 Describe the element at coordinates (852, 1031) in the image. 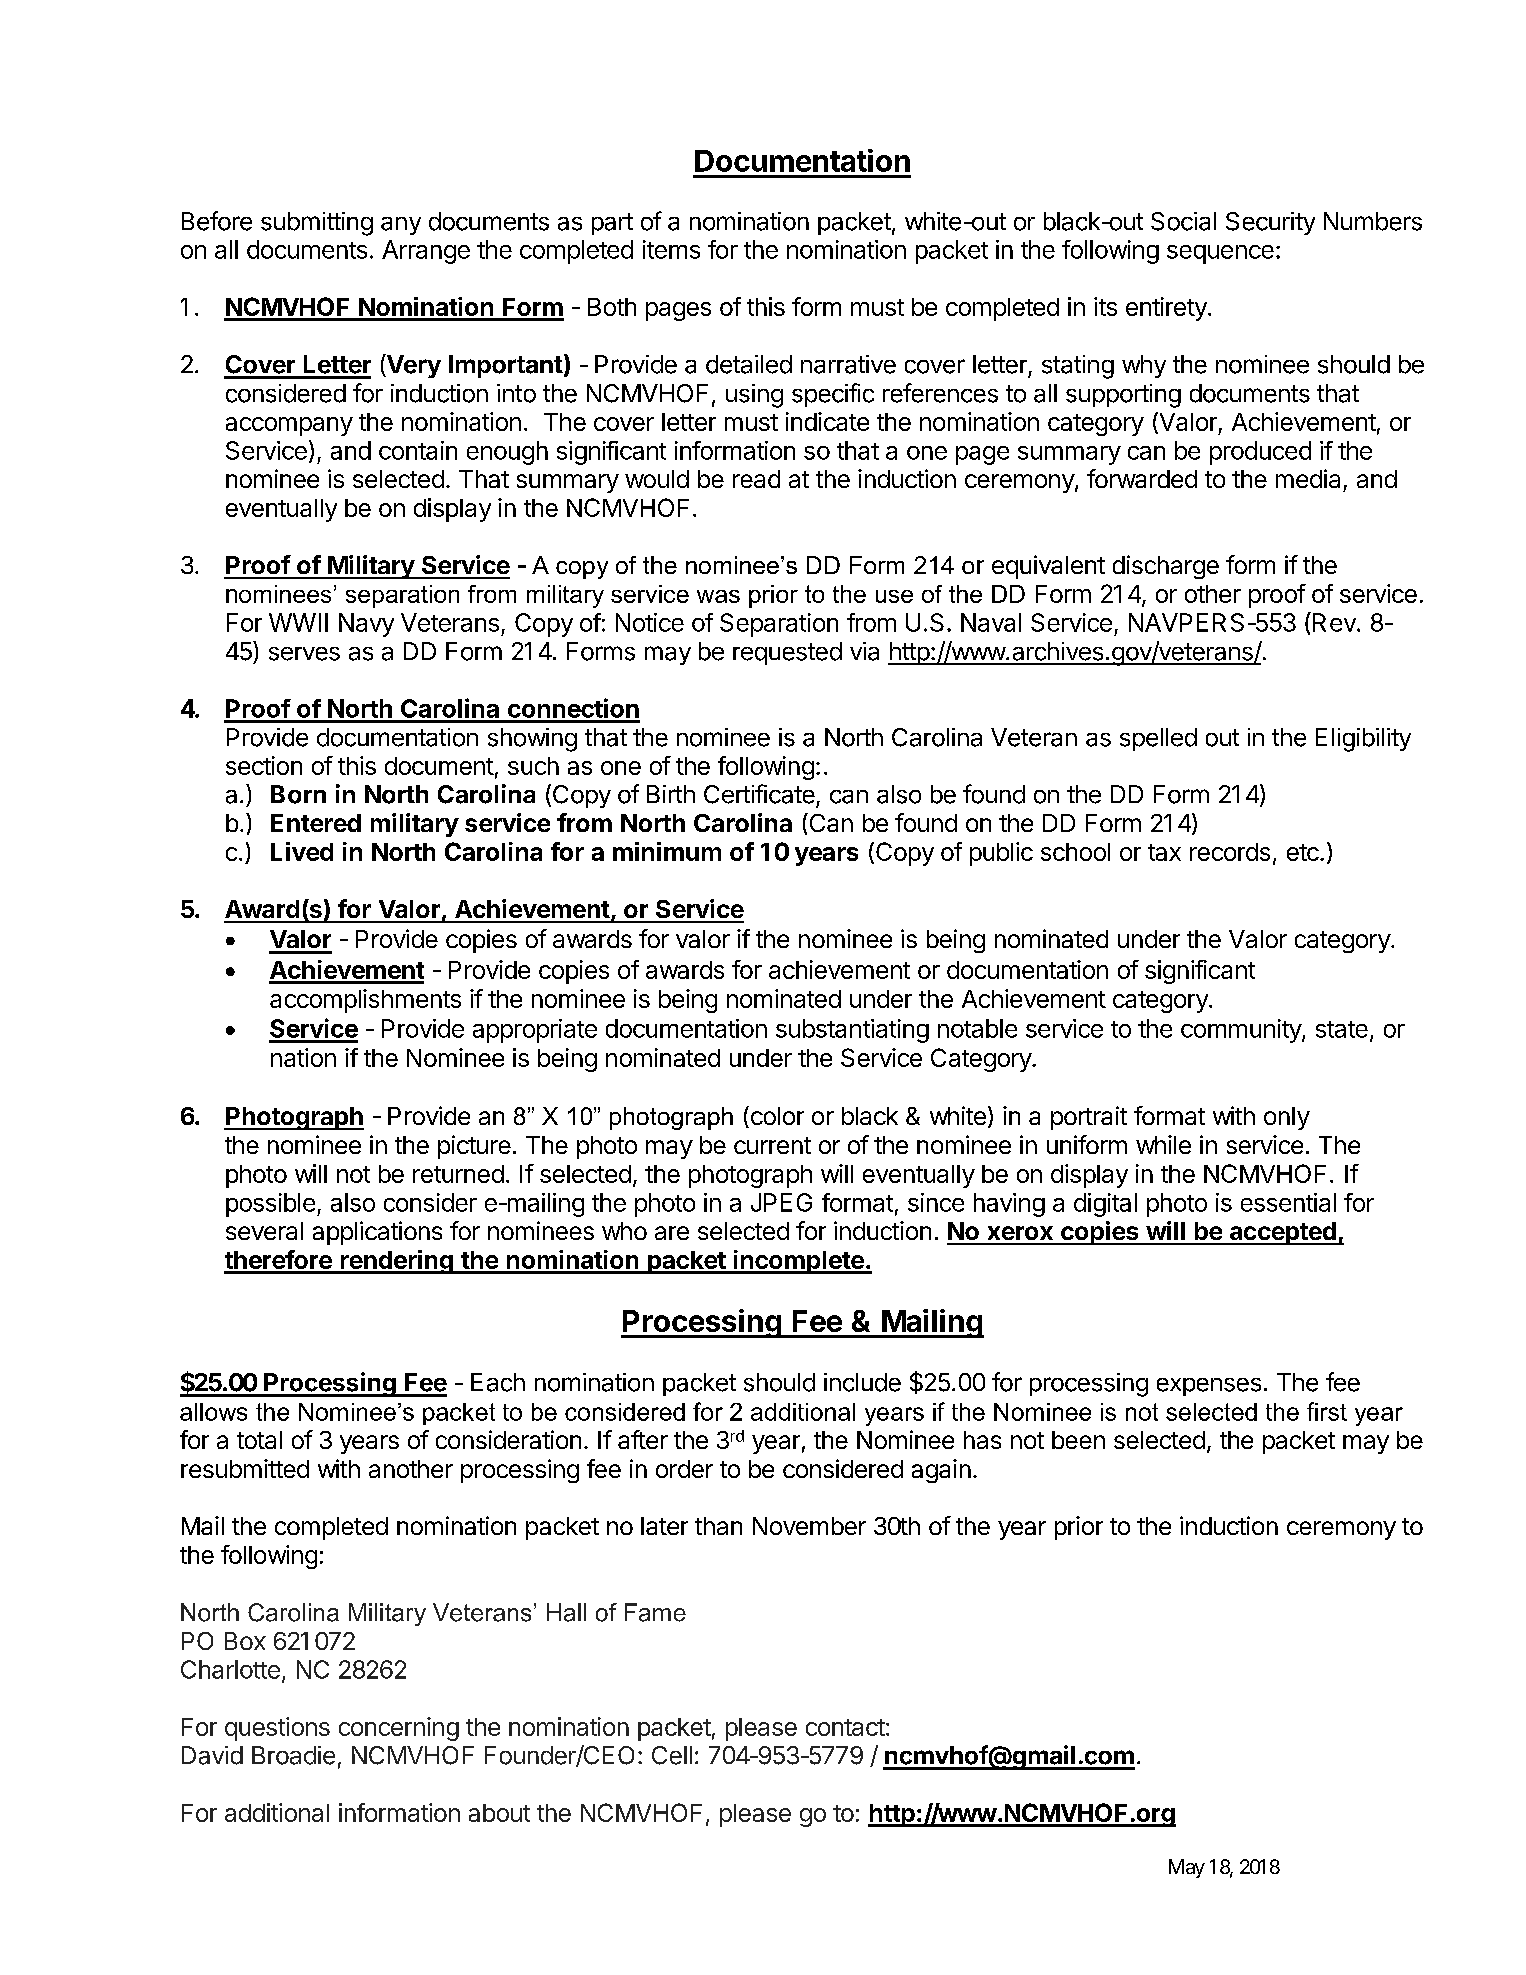

I see `substantiating` at that location.
